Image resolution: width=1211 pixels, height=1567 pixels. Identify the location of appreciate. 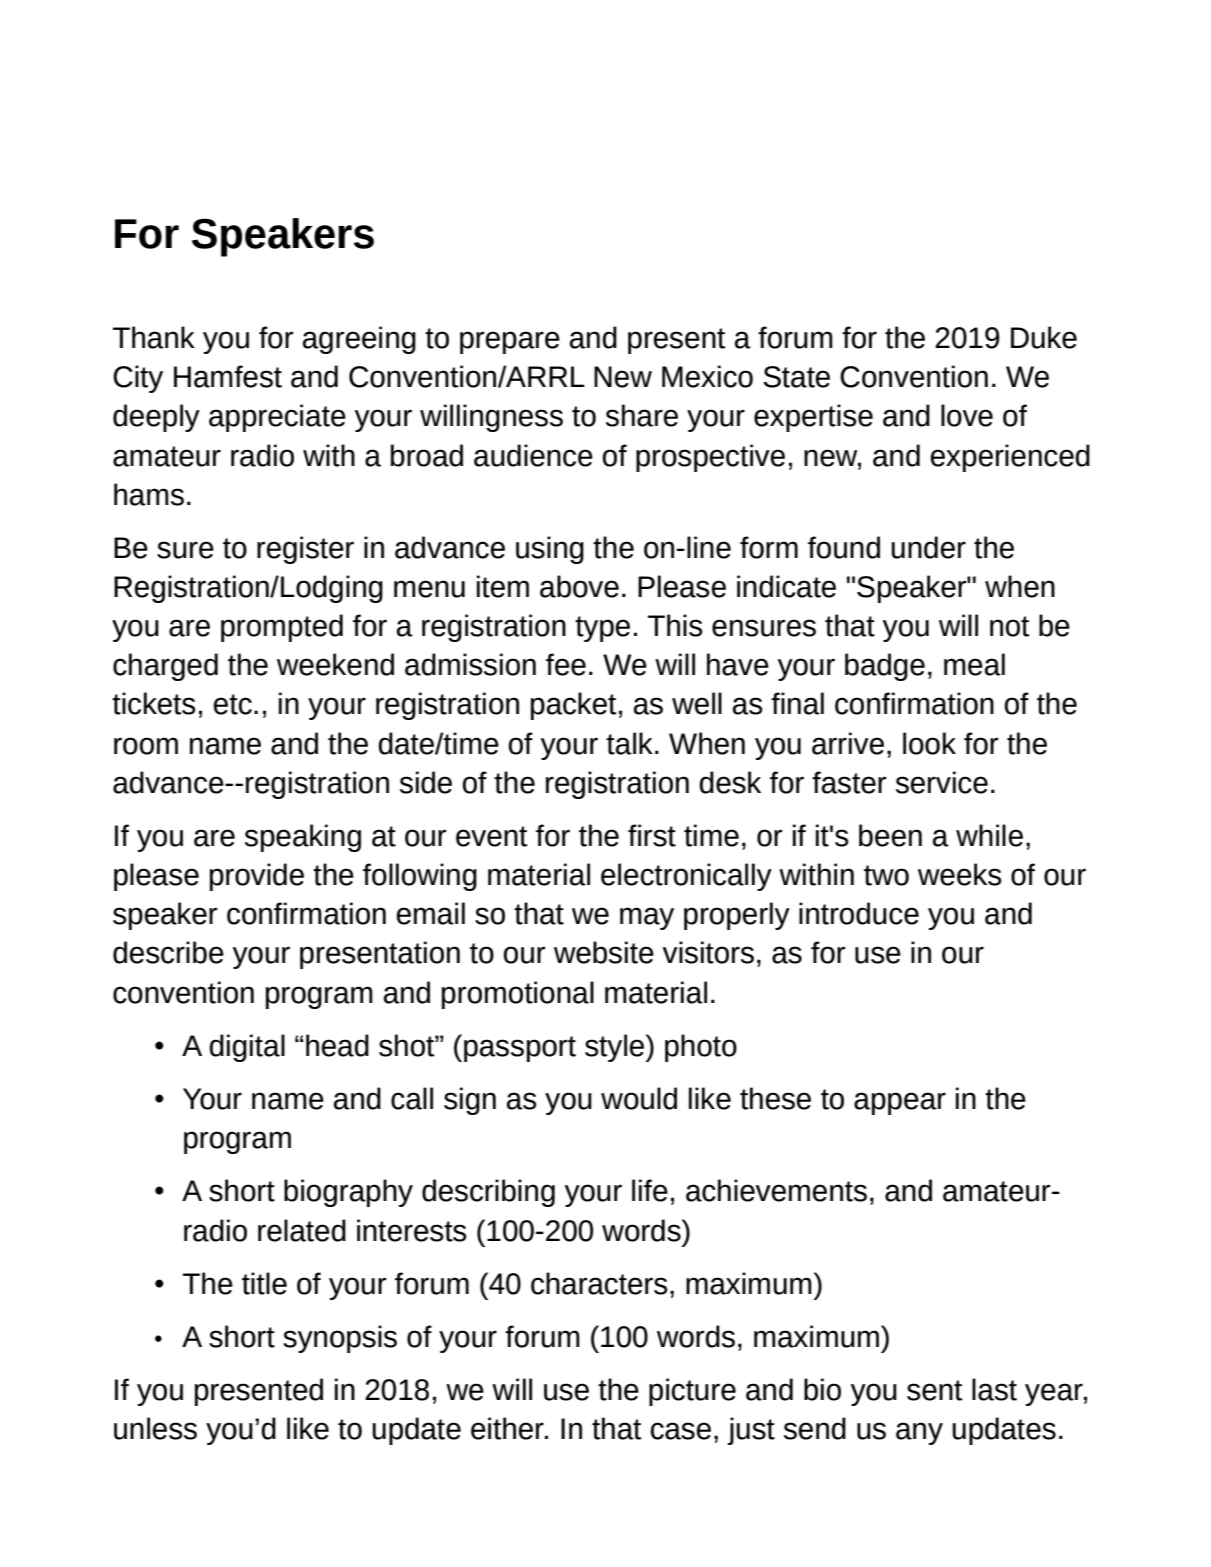
(277, 418).
